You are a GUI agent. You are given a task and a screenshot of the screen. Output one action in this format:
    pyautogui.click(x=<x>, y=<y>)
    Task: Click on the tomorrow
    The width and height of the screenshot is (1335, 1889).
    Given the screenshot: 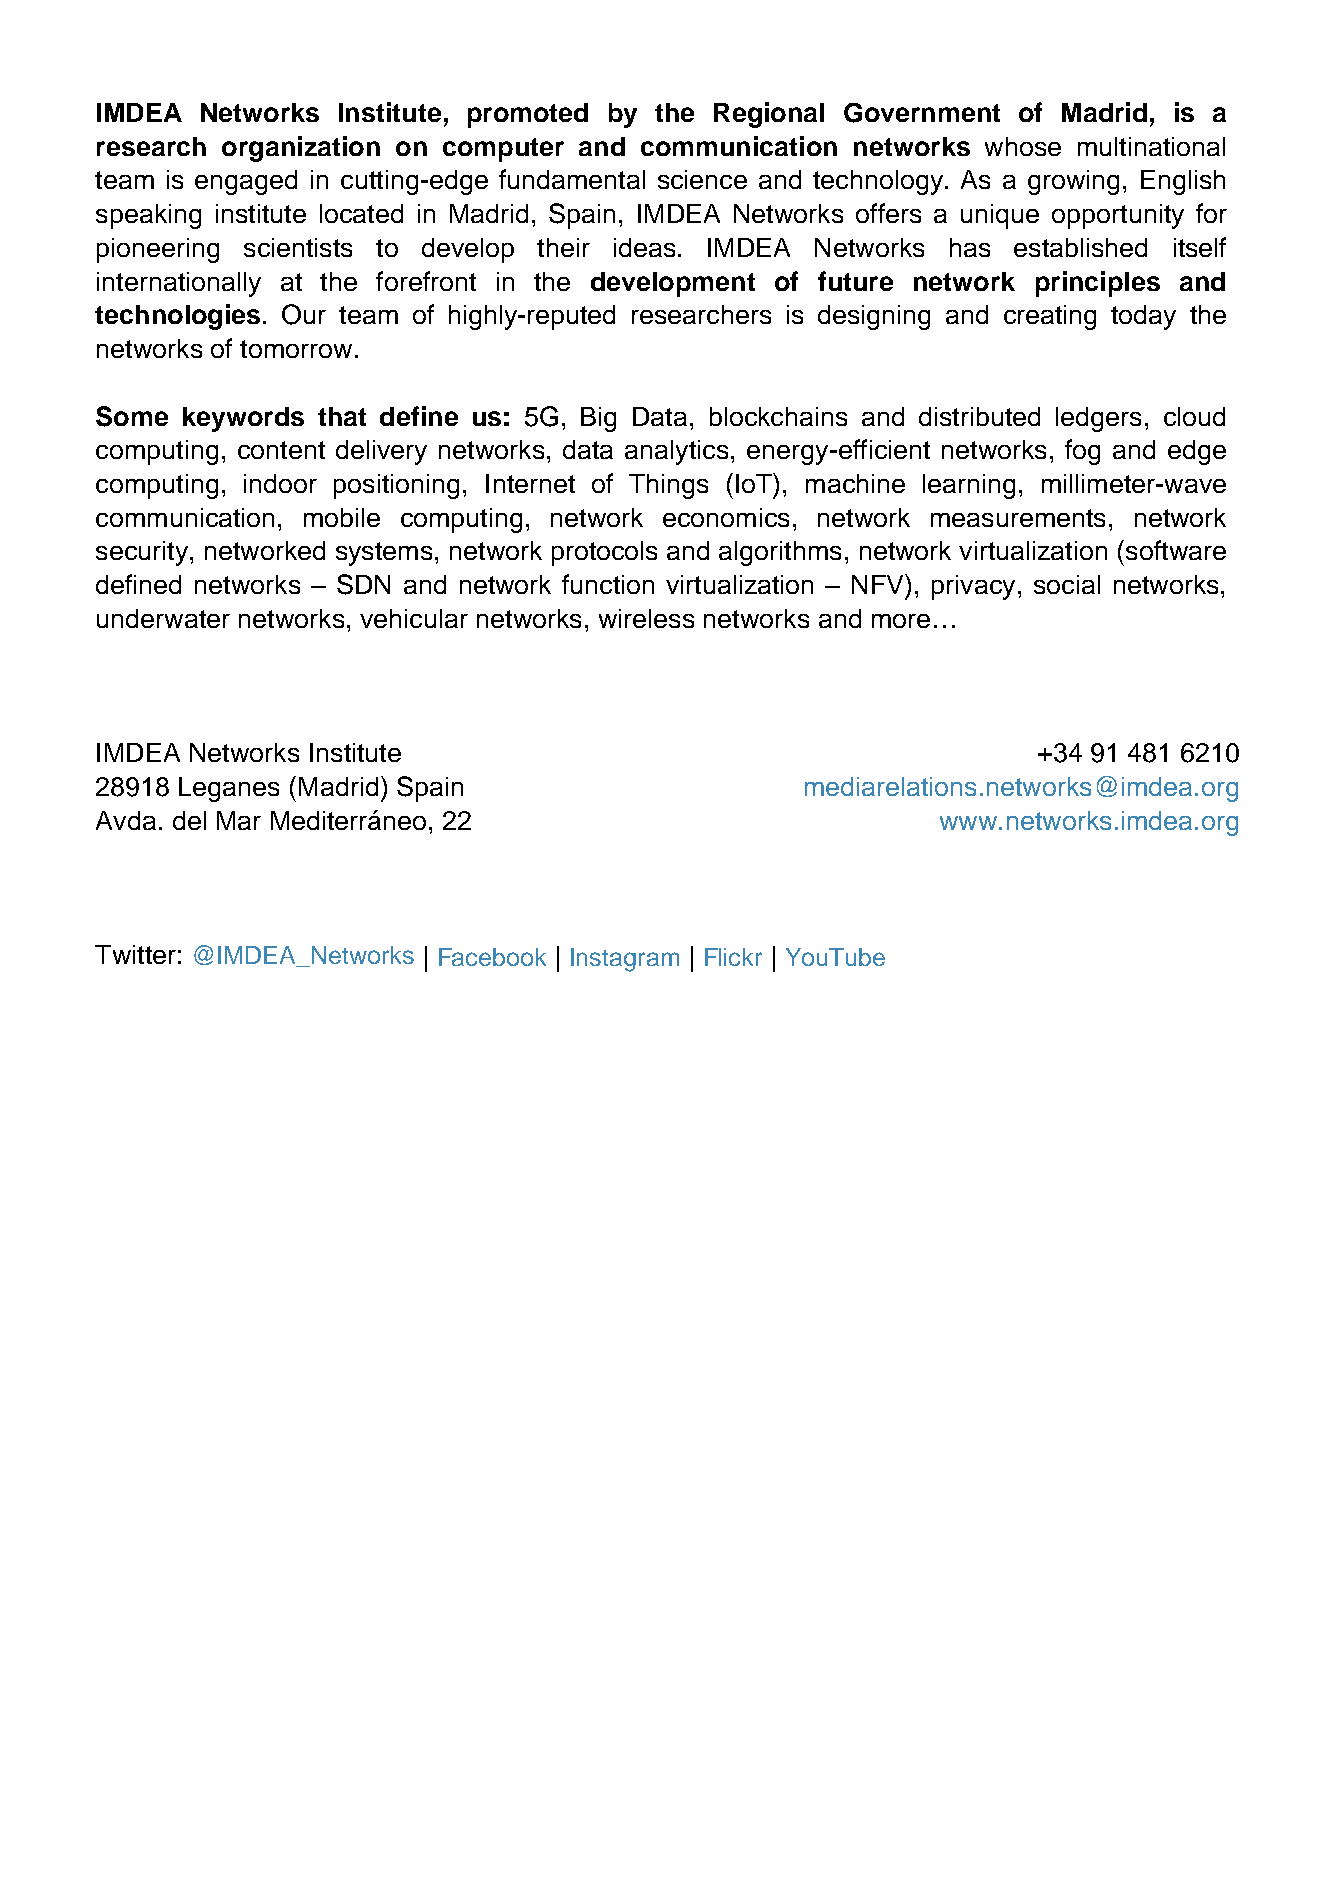 What is the action you would take?
    pyautogui.click(x=296, y=349)
